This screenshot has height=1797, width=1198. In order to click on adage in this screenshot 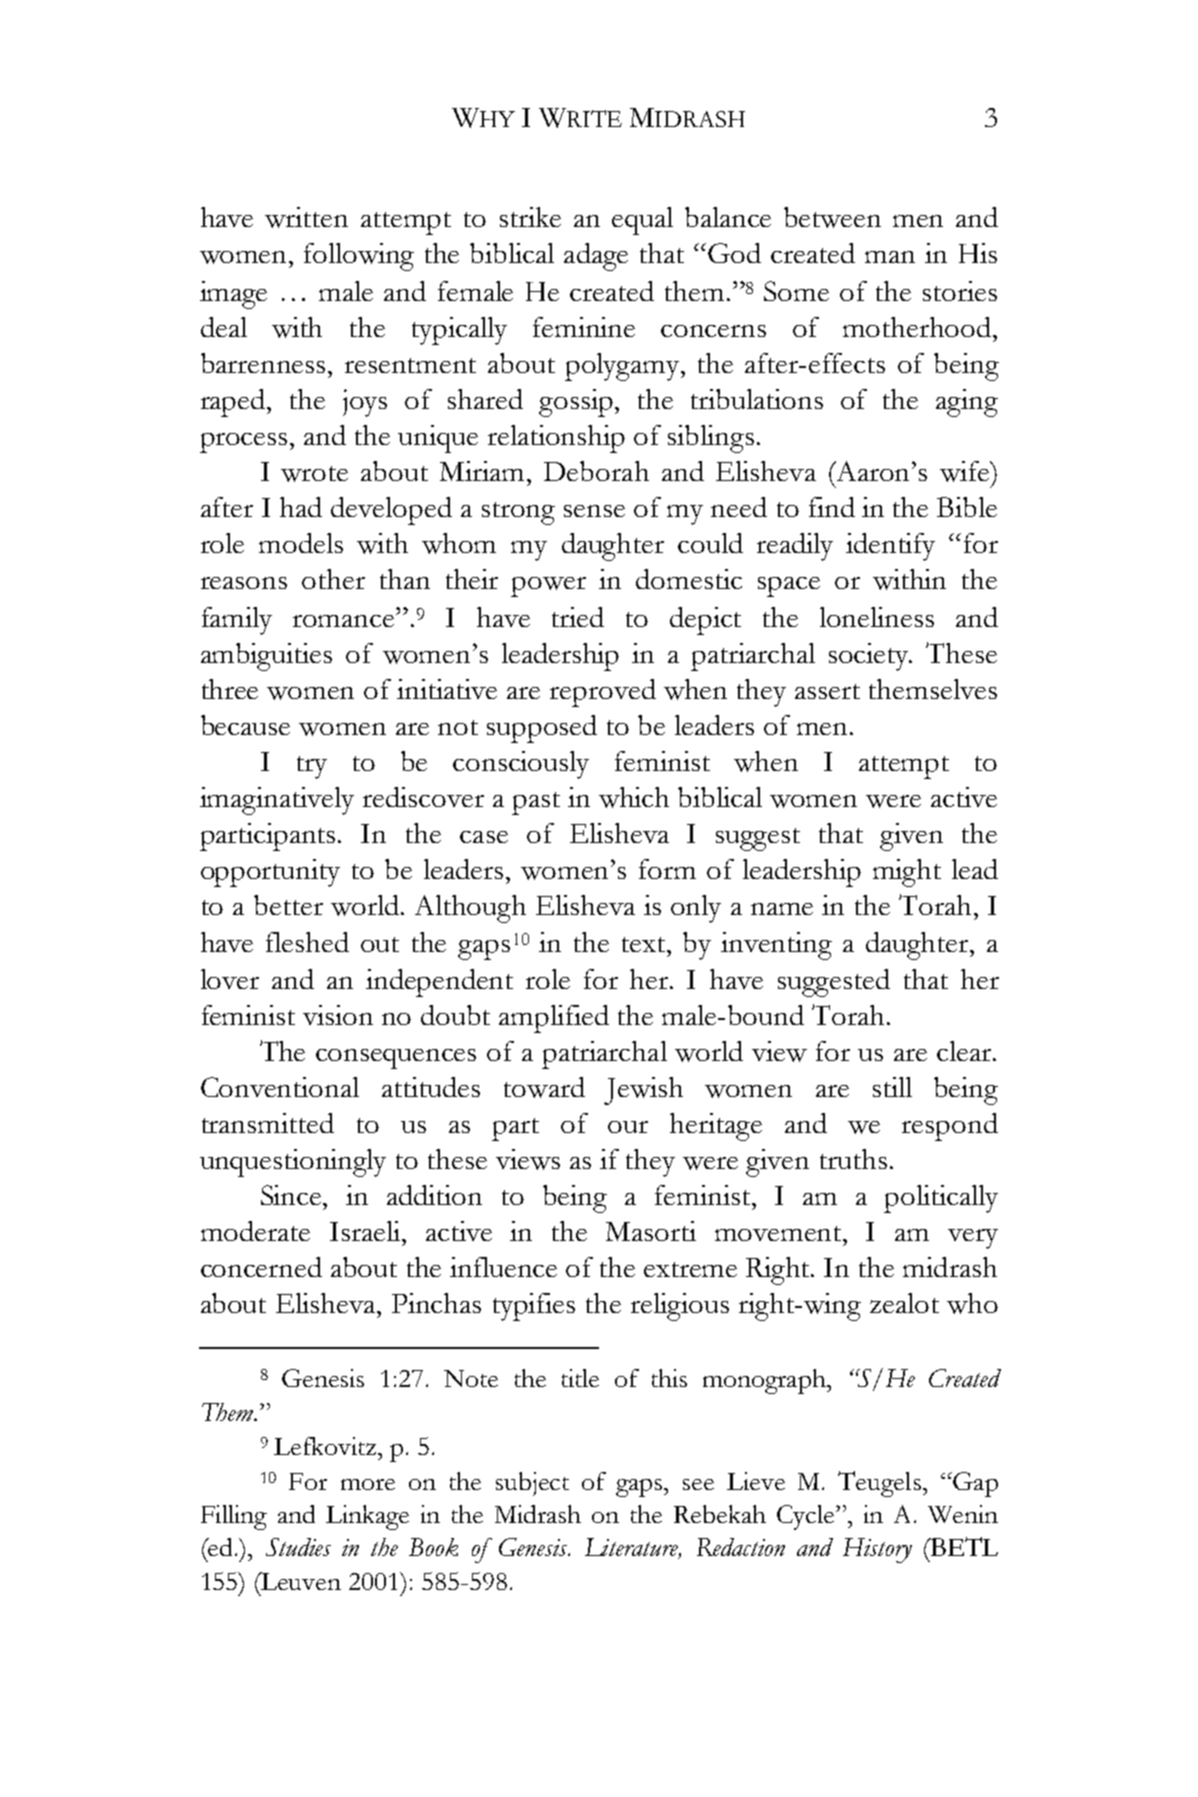, I will do `click(596, 257)`.
